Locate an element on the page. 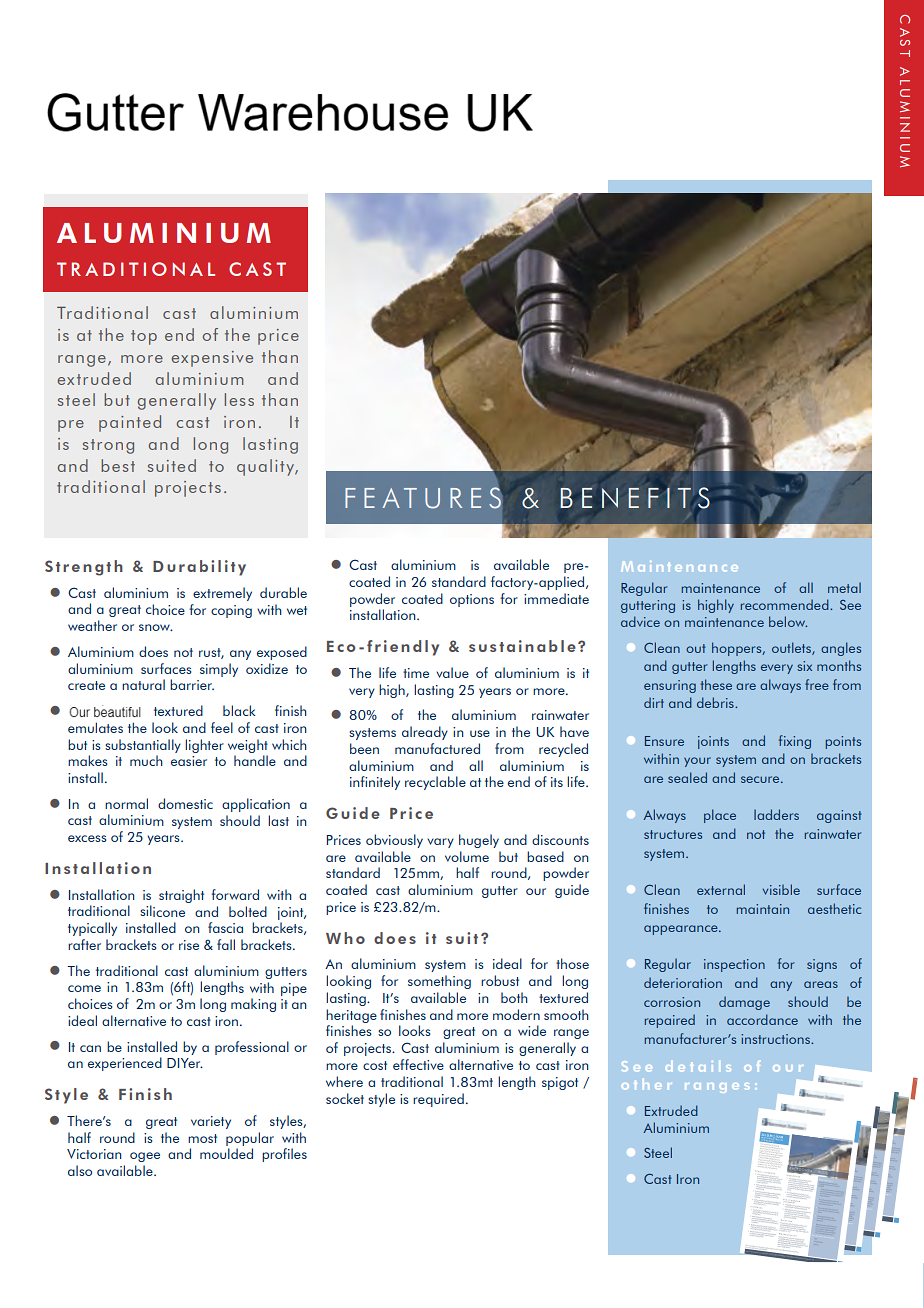 The image size is (924, 1308). expensive is located at coordinates (212, 359).
